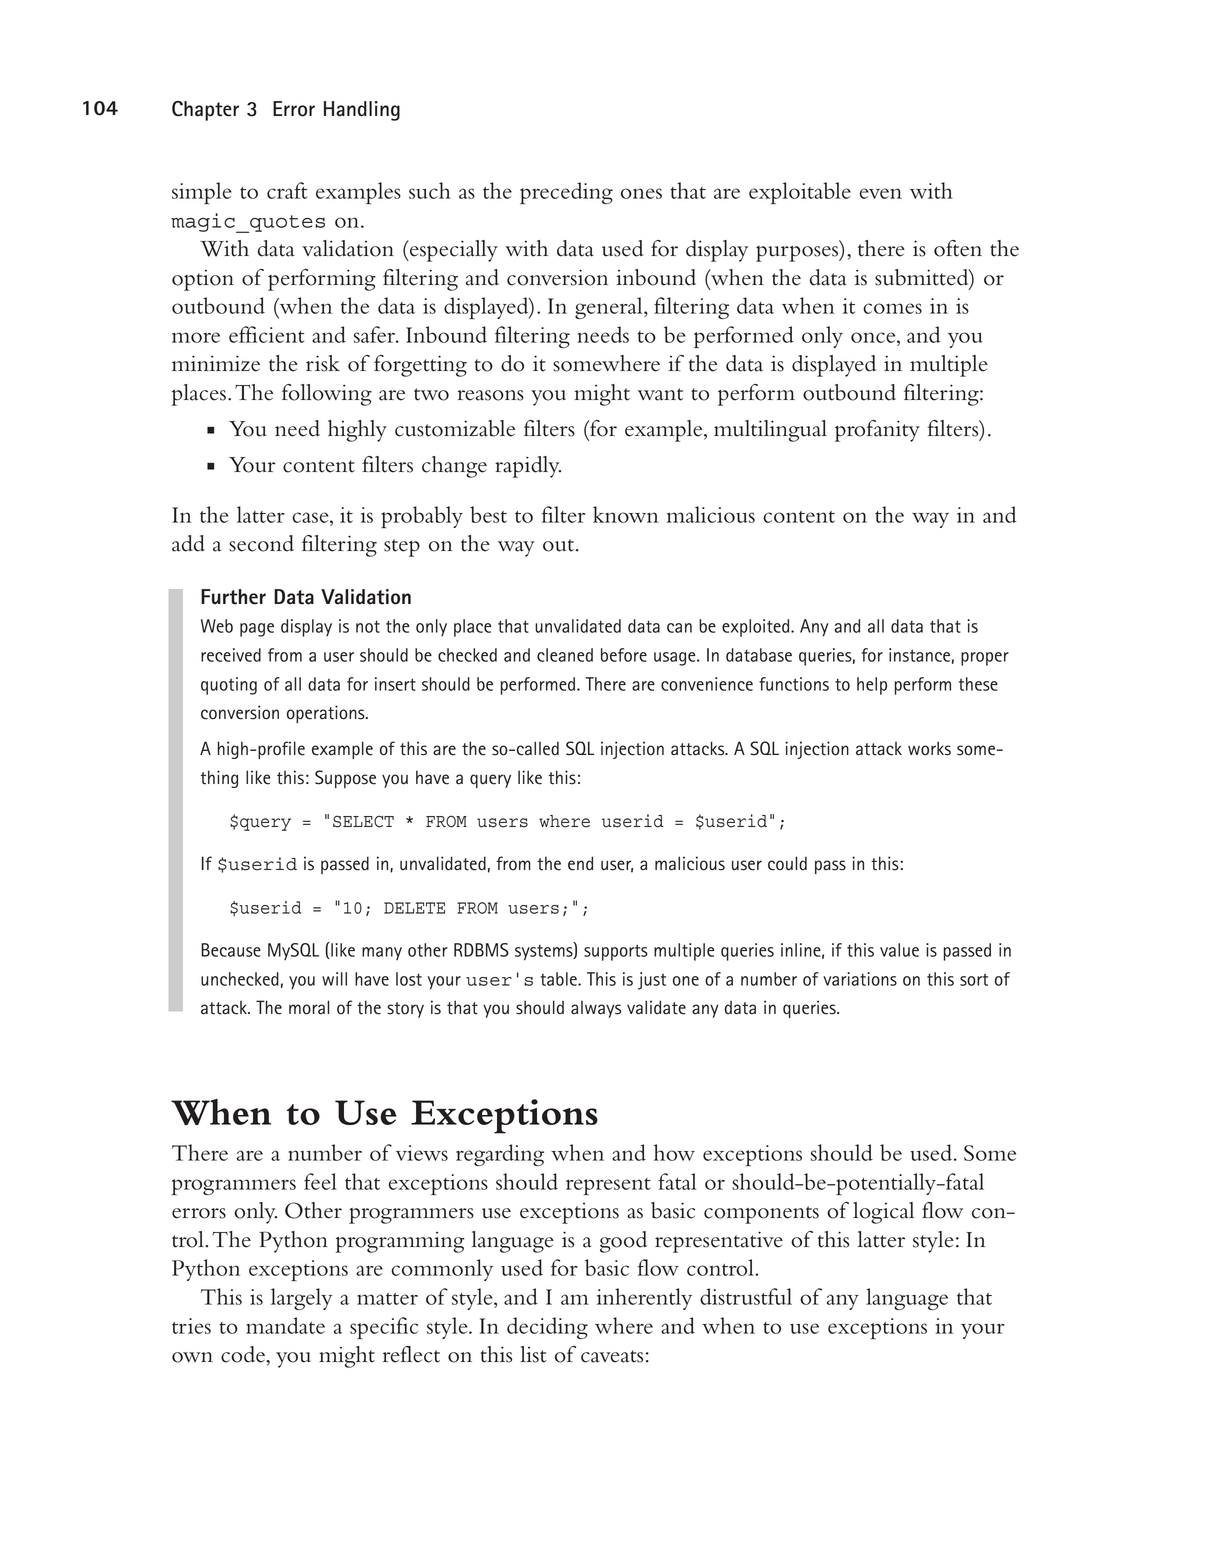 Image resolution: width=1206 pixels, height=1556 pixels. I want to click on cleaned, so click(565, 655).
